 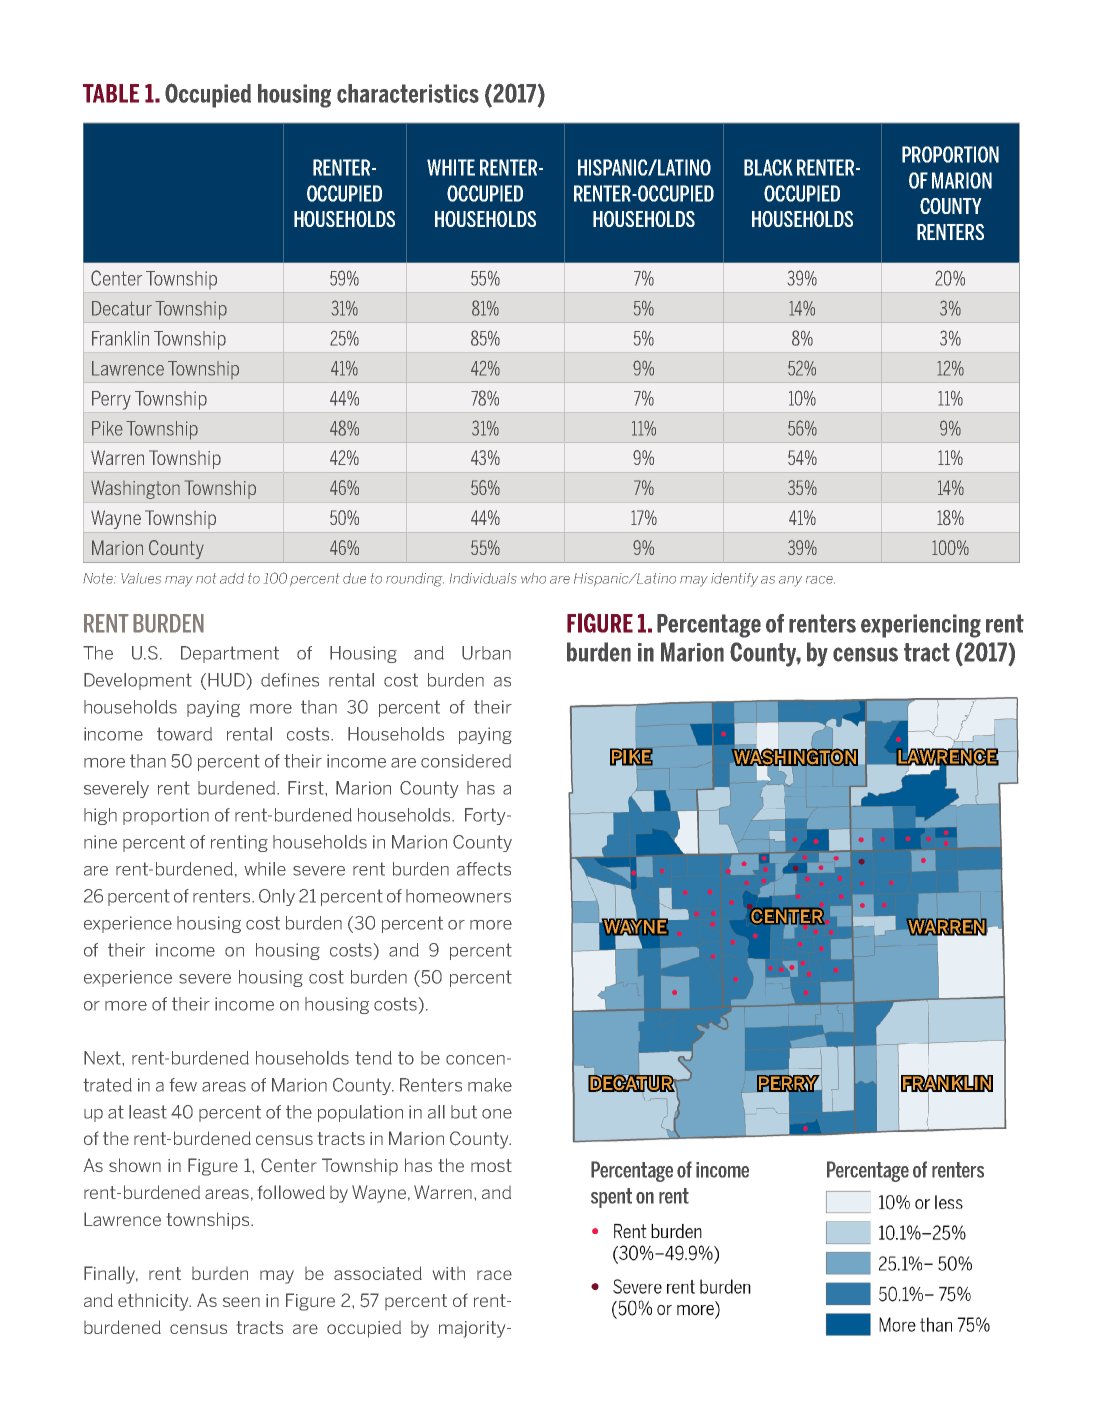 What do you see at coordinates (533, 578) in the screenshot?
I see `who` at bounding box center [533, 578].
